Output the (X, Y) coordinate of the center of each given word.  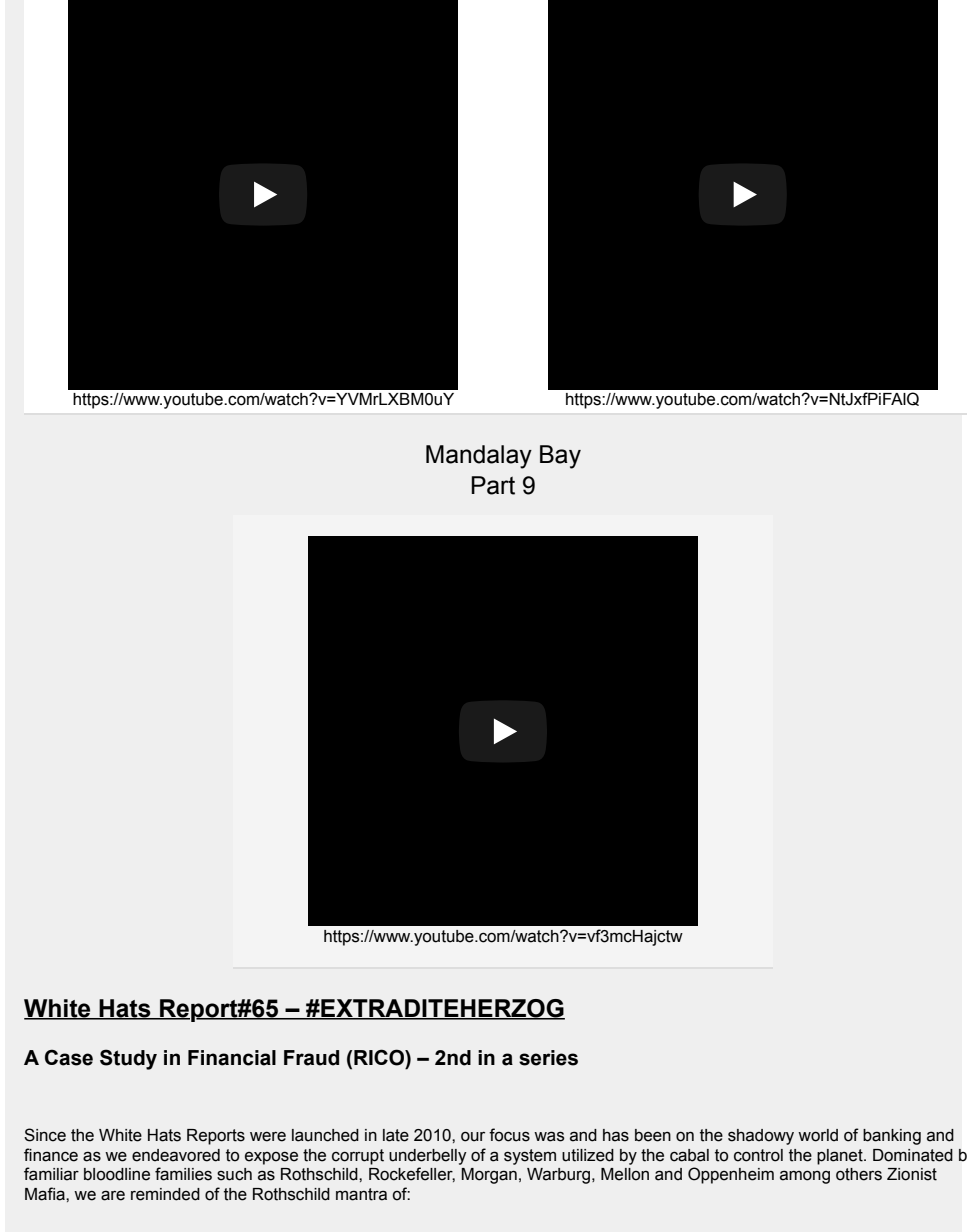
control (758, 1155)
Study (128, 1059)
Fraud (311, 1058)
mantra (361, 1194)
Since (45, 1135)
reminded (165, 1194)
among (805, 1177)
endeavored (176, 1155)
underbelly (428, 1157)
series (548, 1058)
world (818, 1135)
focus (509, 1135)
